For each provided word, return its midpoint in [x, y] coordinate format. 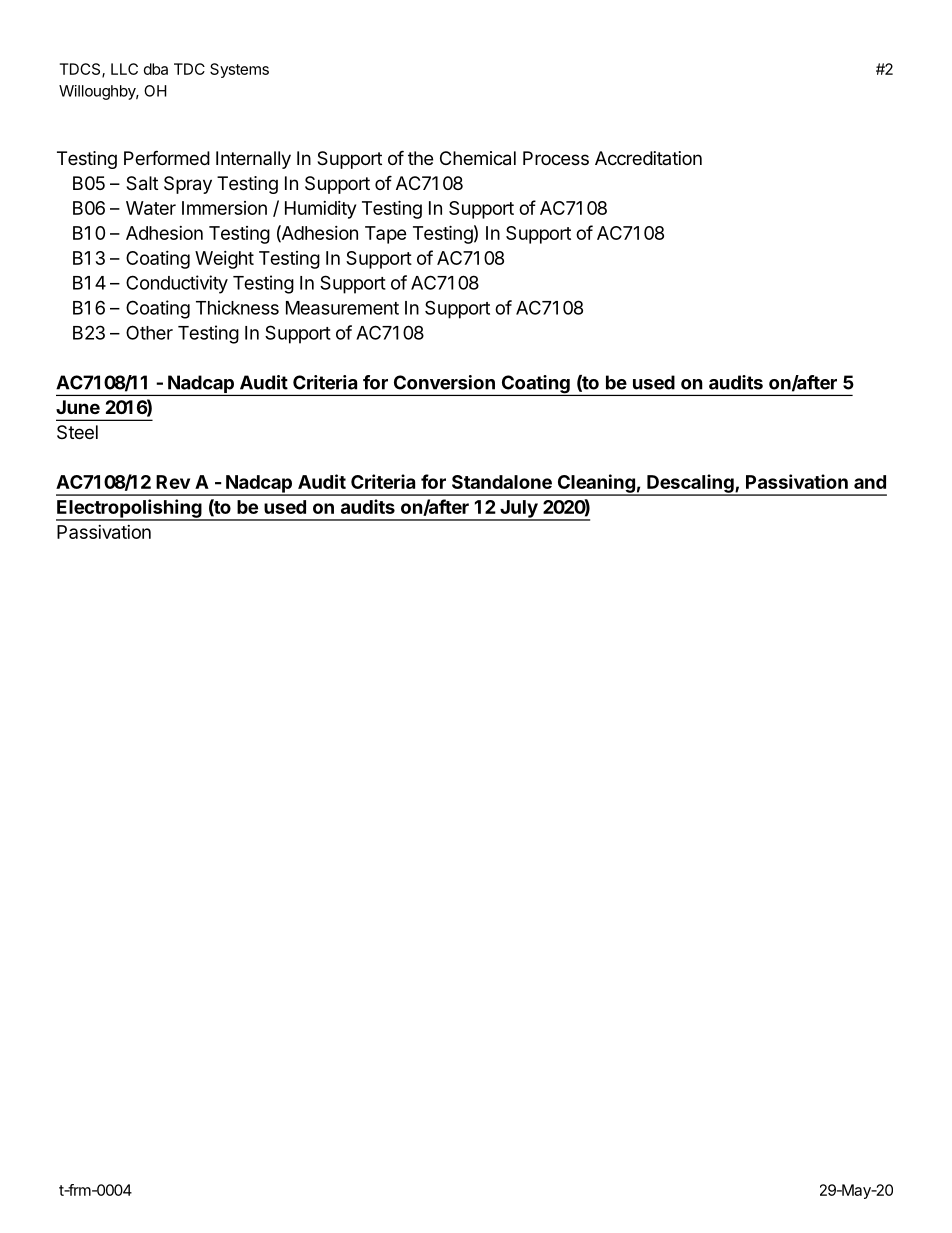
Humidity [320, 210]
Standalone [502, 482]
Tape [386, 235]
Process [556, 158]
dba [156, 69]
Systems [239, 70]
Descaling [690, 484]
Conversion [444, 382]
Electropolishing [130, 509]
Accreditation [648, 158]
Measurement [342, 308]
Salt [142, 183]
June [78, 407]
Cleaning [596, 484]
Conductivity [177, 284]
